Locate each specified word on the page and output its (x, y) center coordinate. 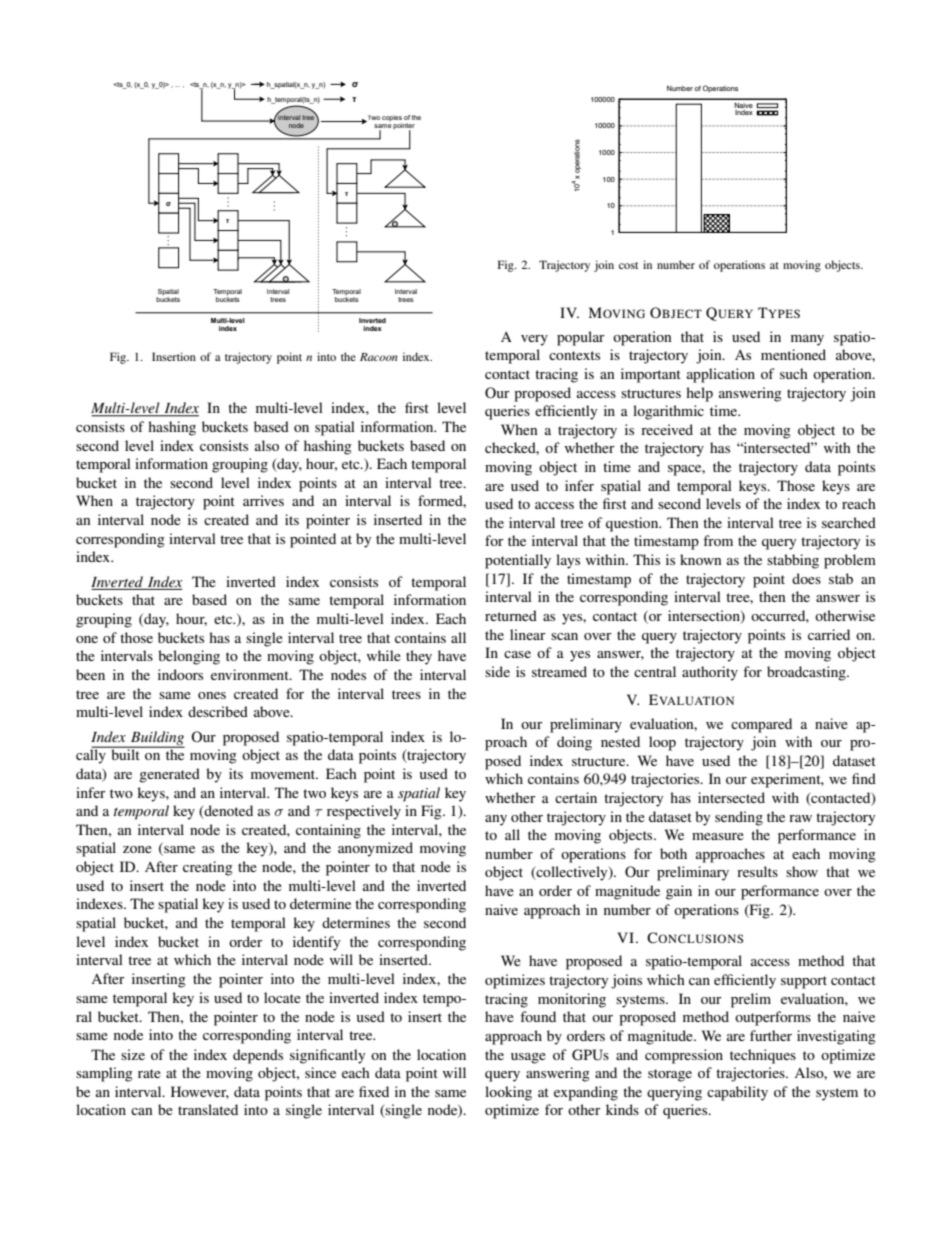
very (534, 340)
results (757, 871)
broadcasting (807, 673)
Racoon (379, 357)
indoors (180, 674)
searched (849, 522)
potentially (518, 561)
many (807, 340)
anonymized (375, 849)
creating (208, 868)
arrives (263, 500)
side (497, 671)
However (200, 1092)
